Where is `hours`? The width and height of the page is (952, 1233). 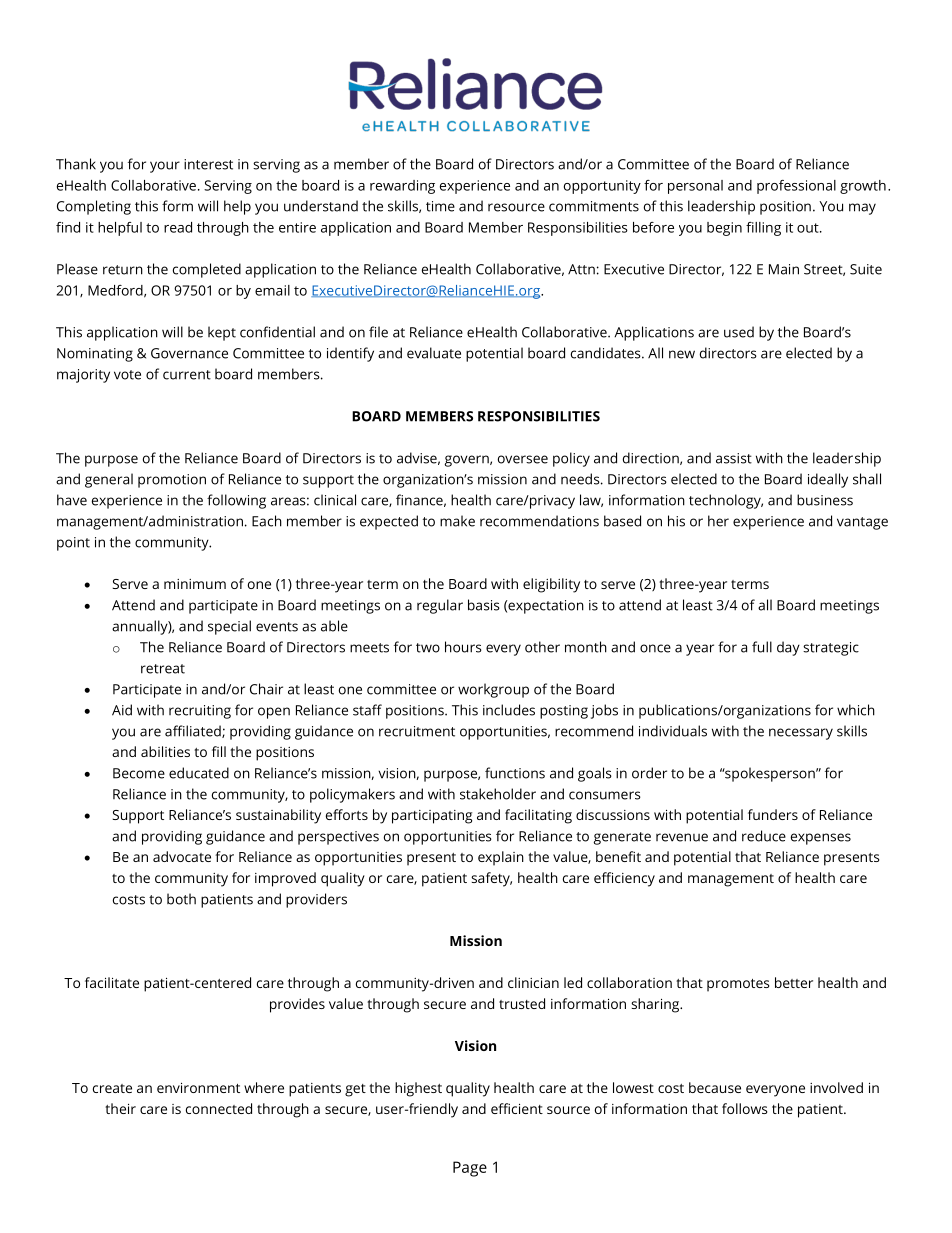
hours is located at coordinates (463, 647).
